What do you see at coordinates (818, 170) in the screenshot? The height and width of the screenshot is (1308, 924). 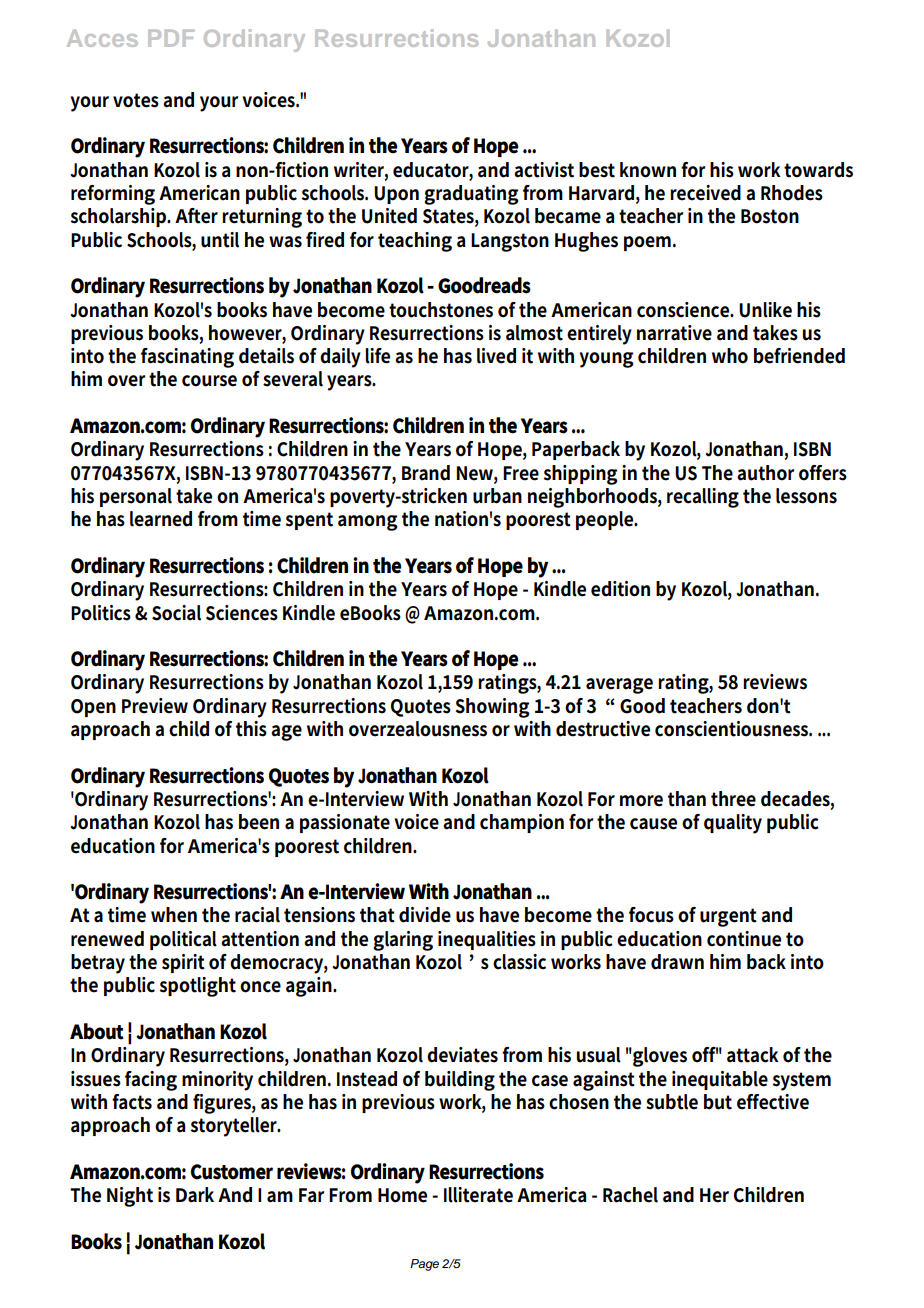 I see `towards` at bounding box center [818, 170].
